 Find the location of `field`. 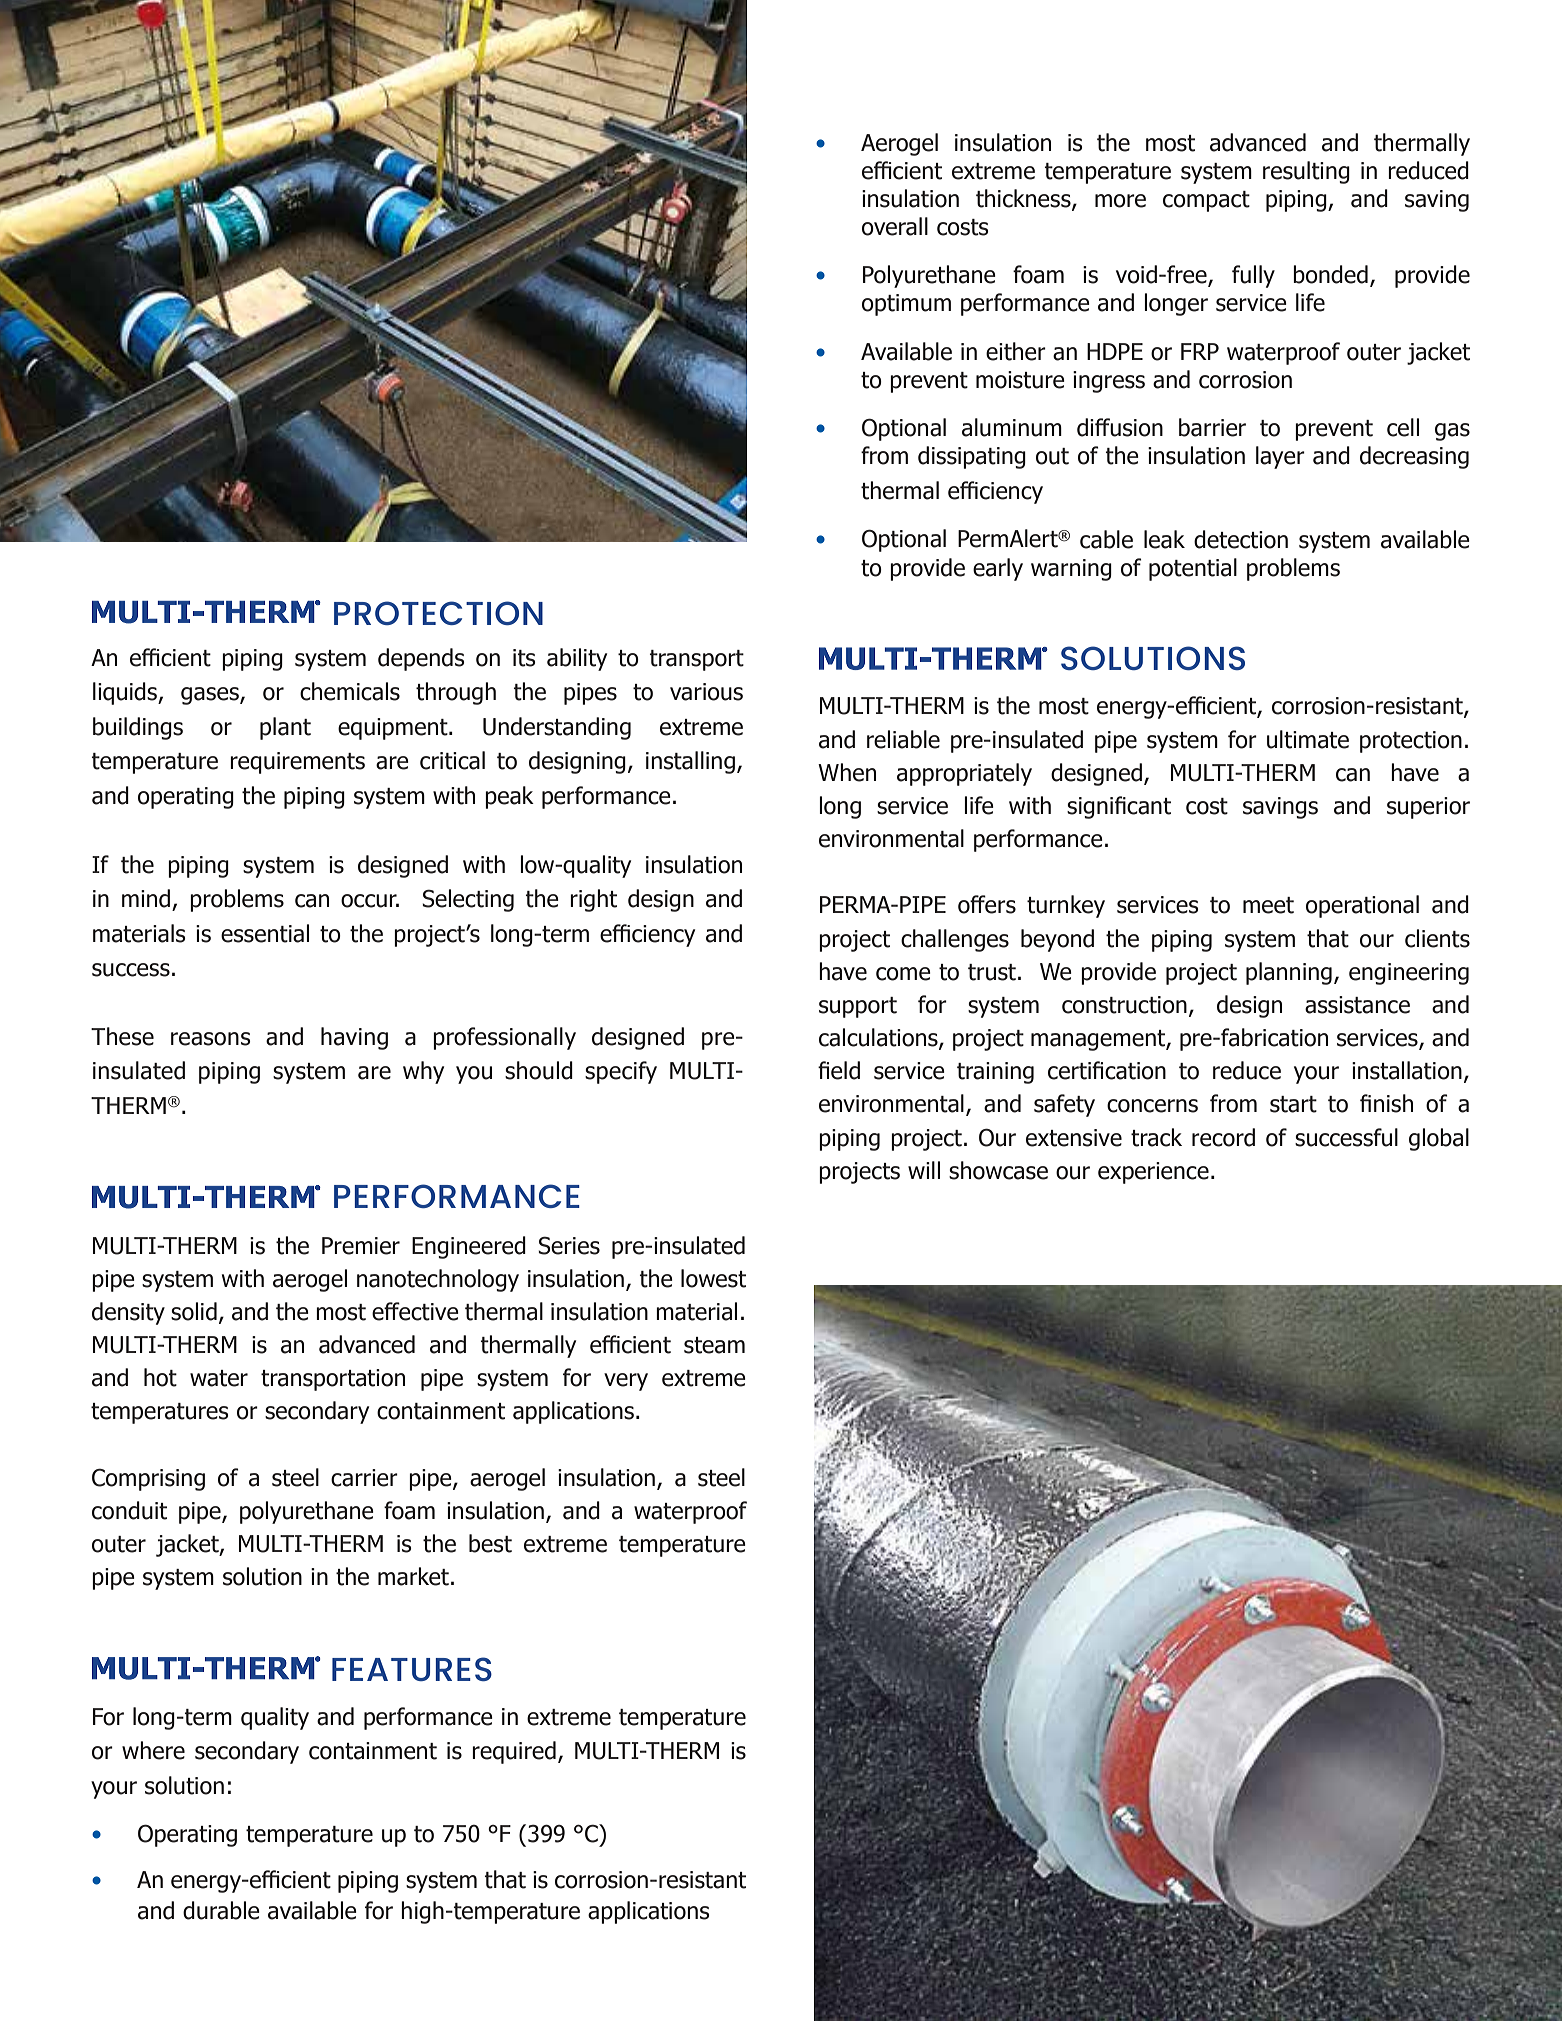

field is located at coordinates (839, 1070).
